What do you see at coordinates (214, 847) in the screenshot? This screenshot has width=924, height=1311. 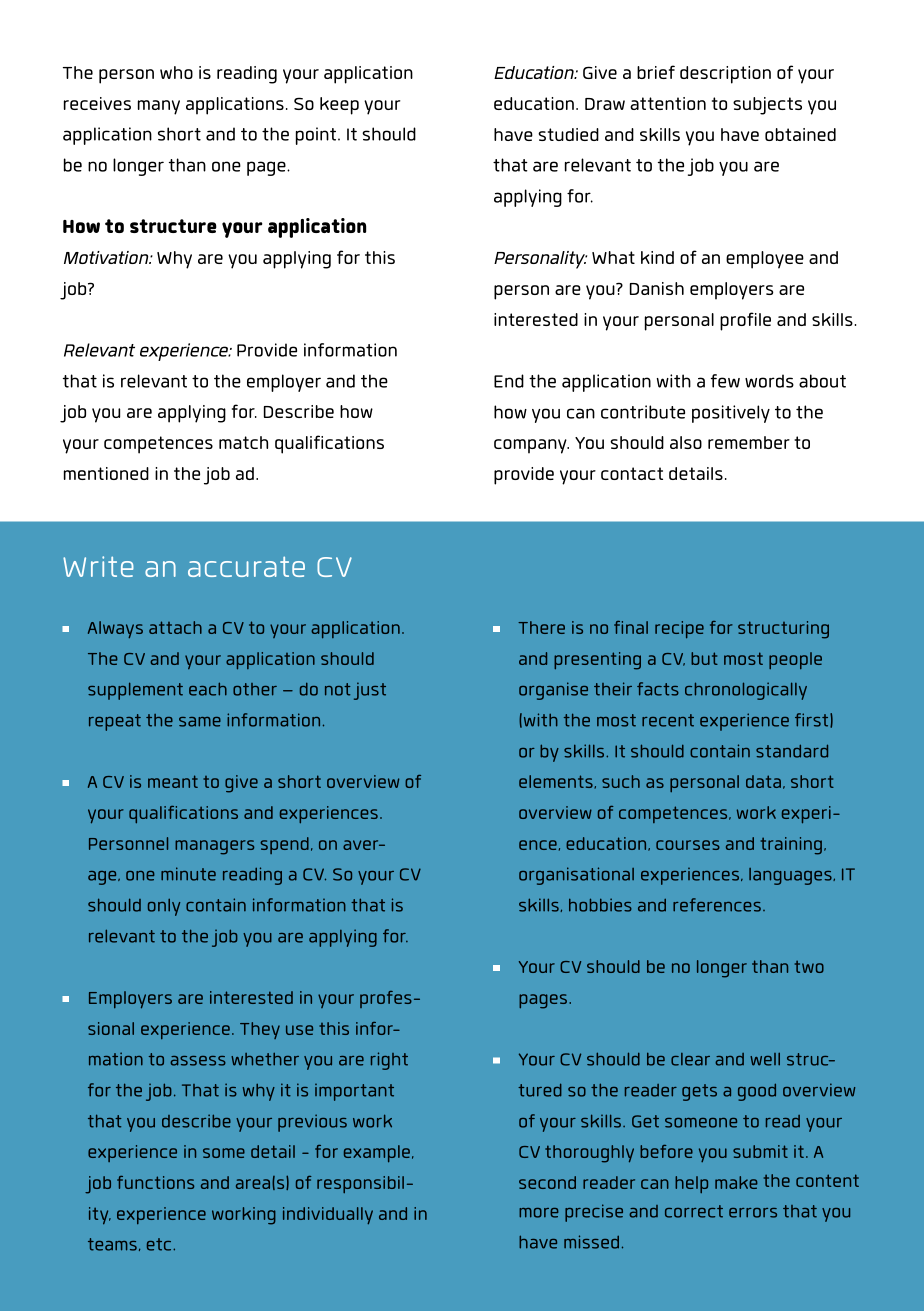 I see `managers` at bounding box center [214, 847].
